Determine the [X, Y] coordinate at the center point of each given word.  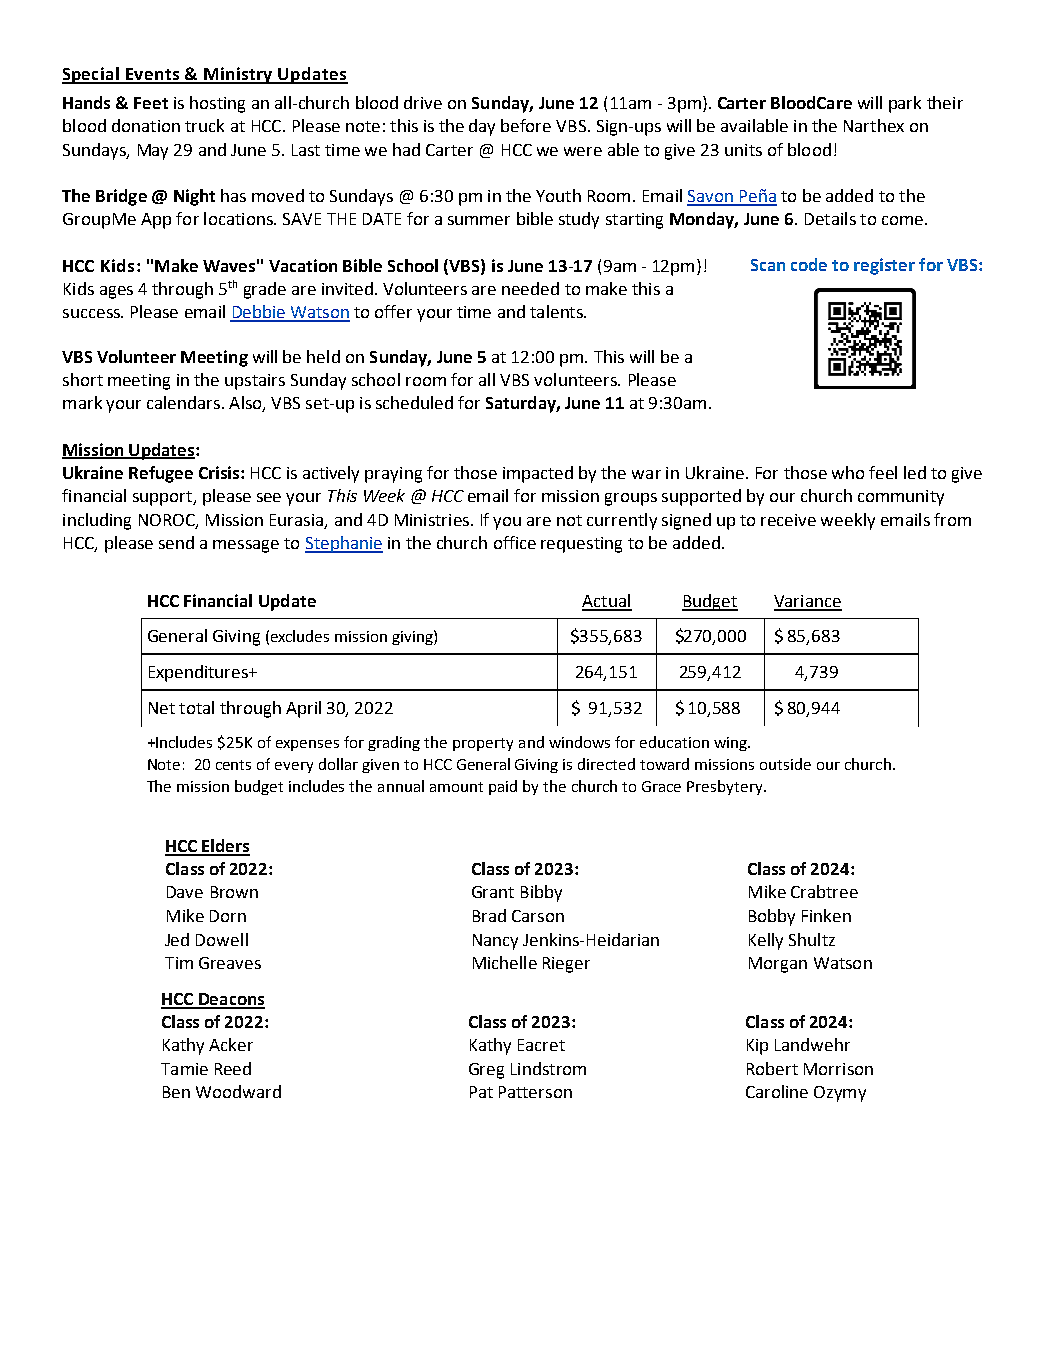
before [526, 125]
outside [785, 764]
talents [557, 311]
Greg [486, 1071]
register [884, 266]
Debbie [258, 313]
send [176, 542]
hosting [217, 104]
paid [503, 787]
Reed [233, 1068]
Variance [808, 602]
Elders [225, 847]
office [515, 542]
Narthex [874, 125]
